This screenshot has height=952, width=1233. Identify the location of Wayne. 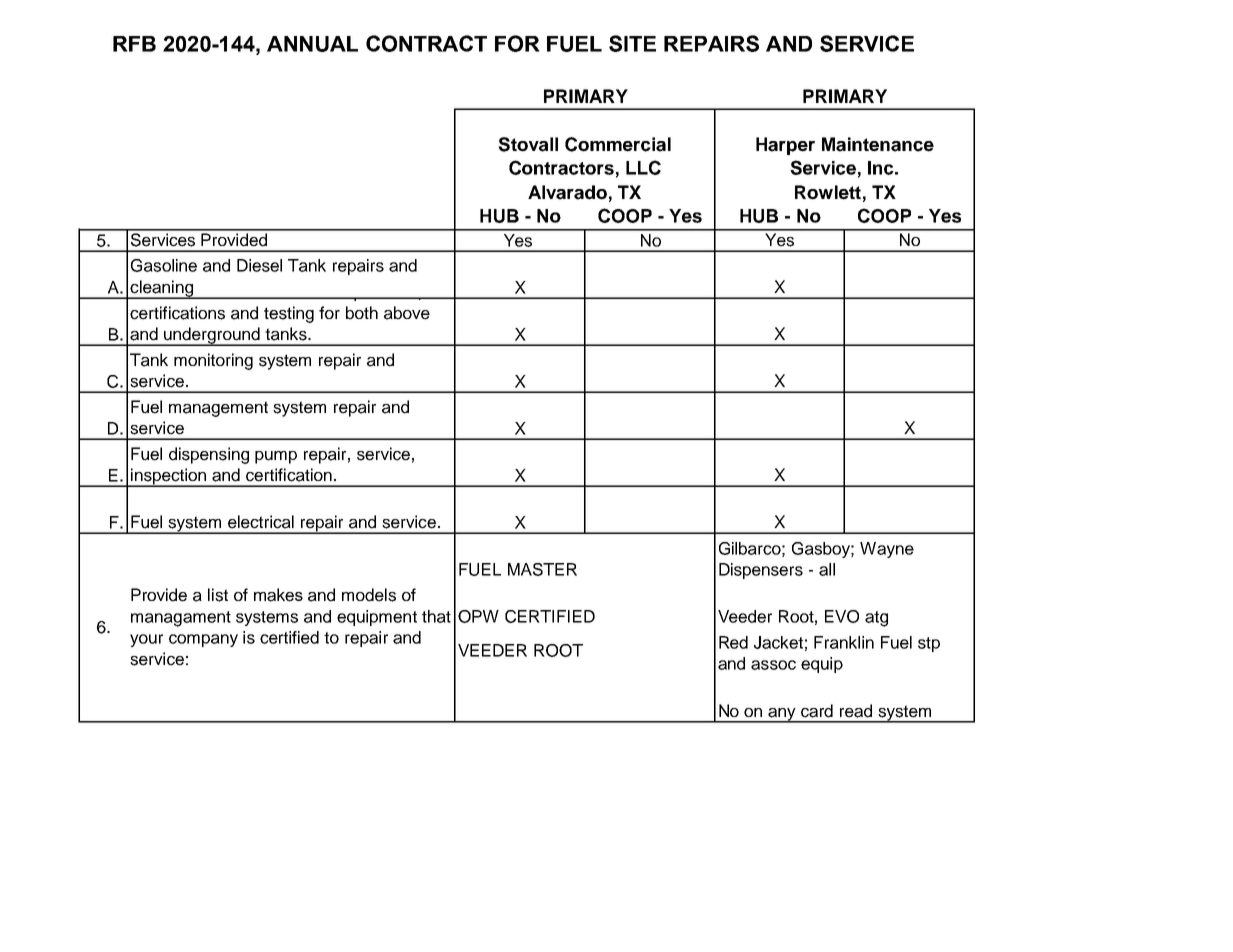
(887, 550).
